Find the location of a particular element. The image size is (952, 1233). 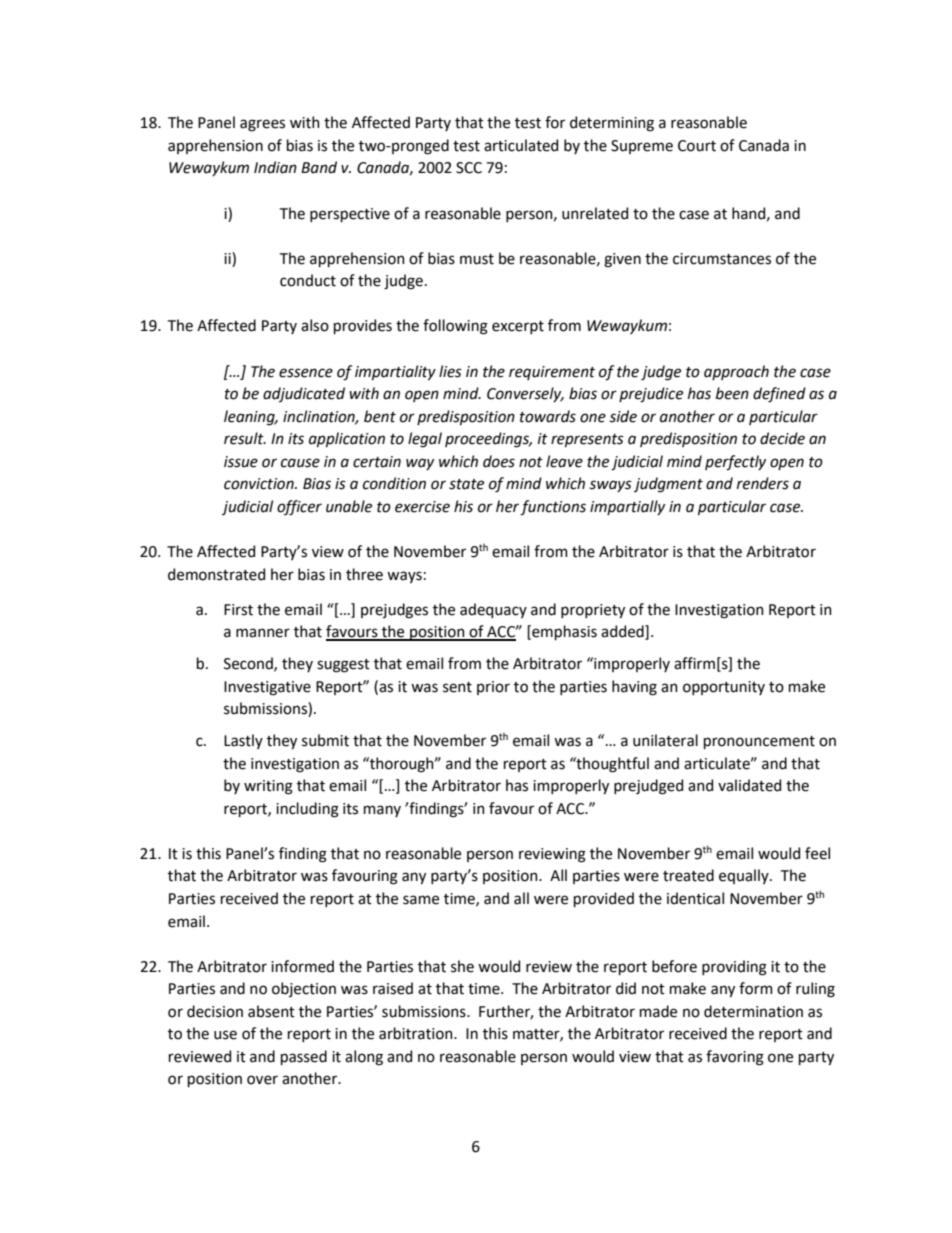

SCC is located at coordinates (469, 168).
